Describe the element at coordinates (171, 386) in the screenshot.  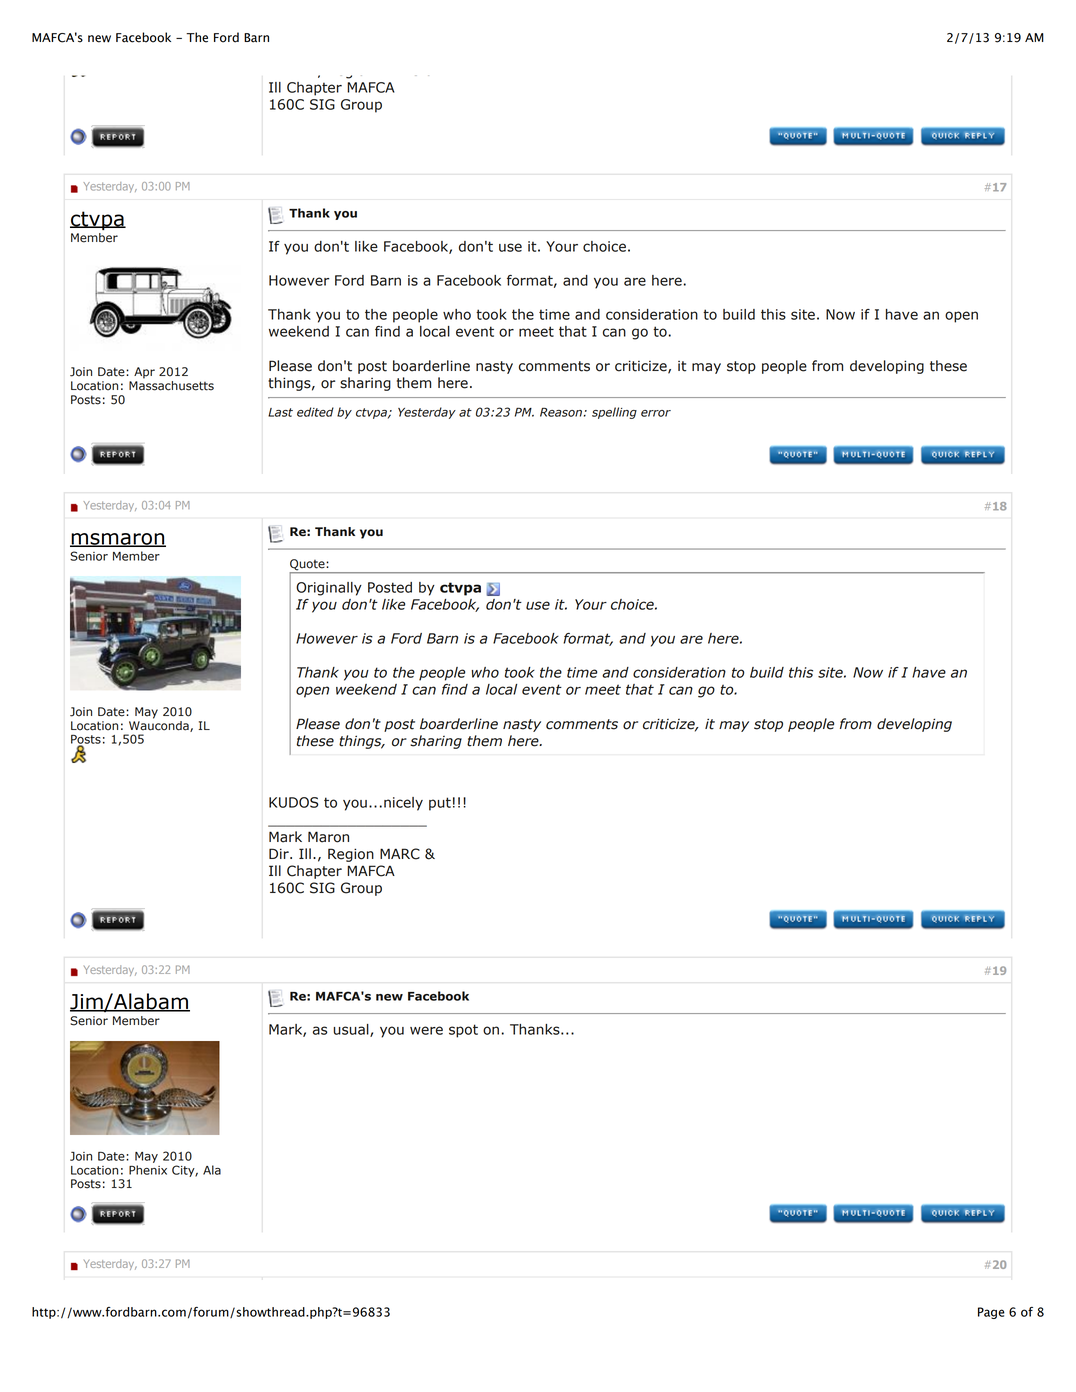
I see `Massachusetts` at that location.
